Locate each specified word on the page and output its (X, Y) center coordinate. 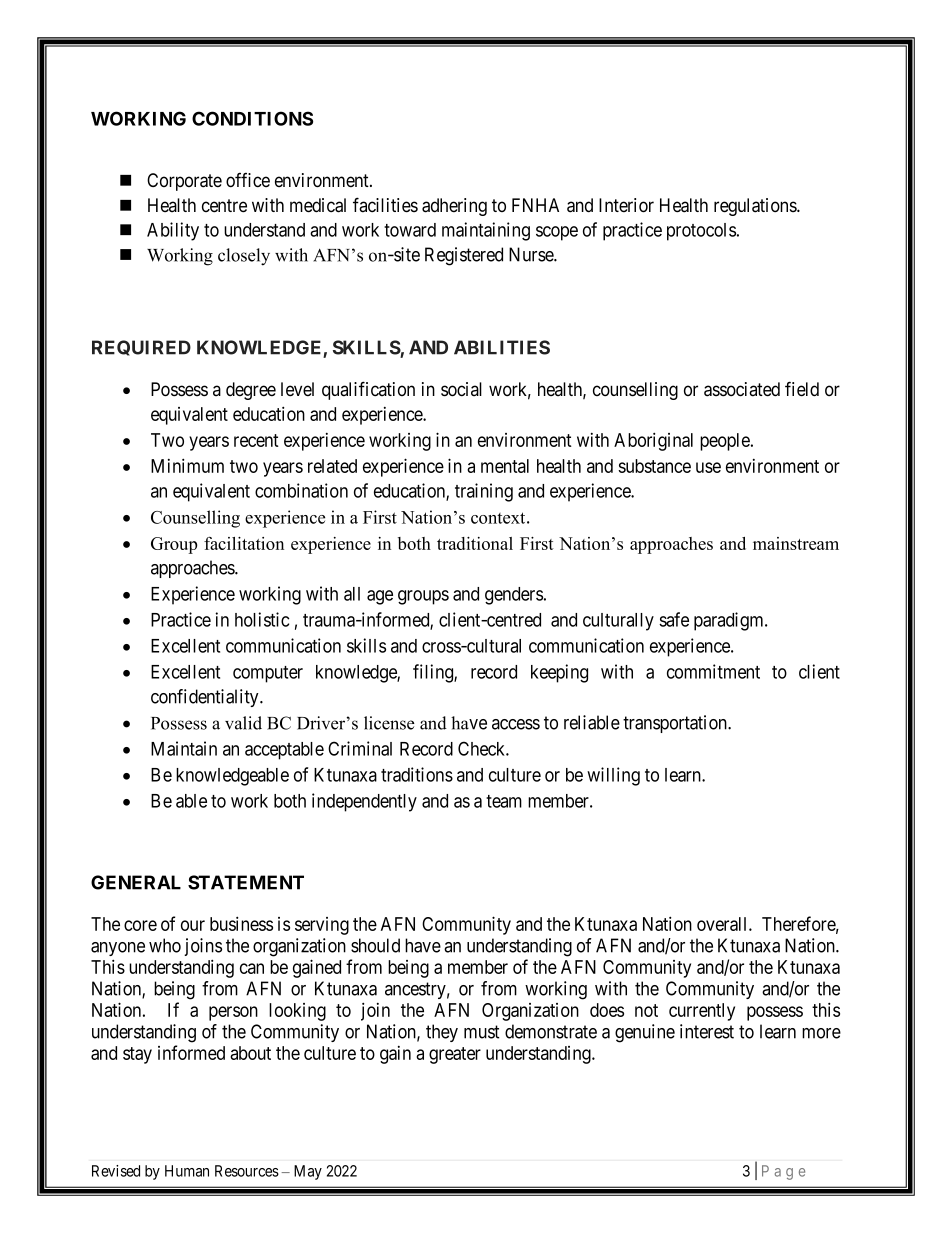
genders (514, 596)
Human (187, 1171)
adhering (454, 207)
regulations (756, 207)
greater (455, 1055)
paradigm (730, 621)
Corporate (184, 182)
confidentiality (206, 698)
